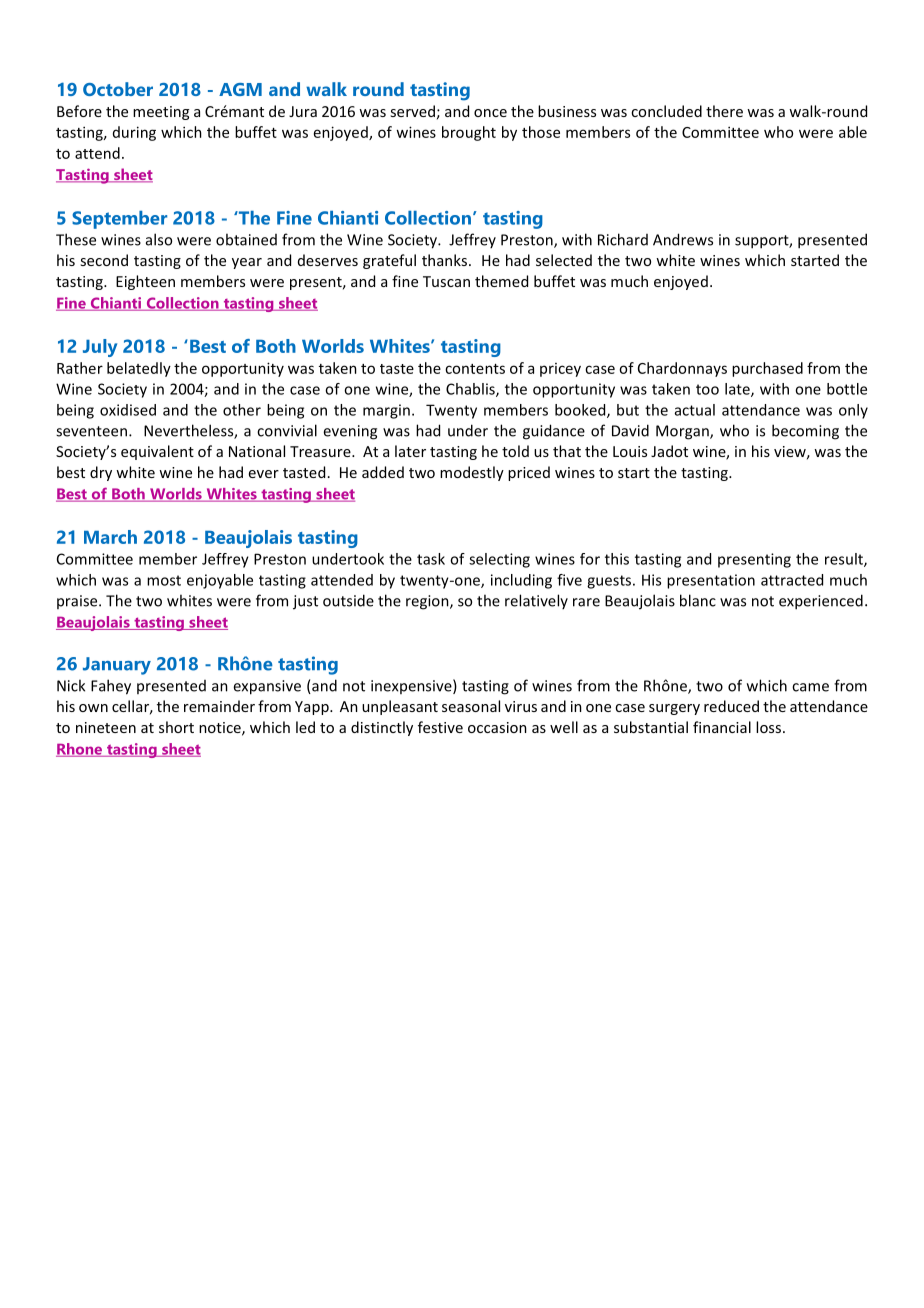 Image resolution: width=924 pixels, height=1308 pixels. Describe the element at coordinates (490, 113) in the screenshot. I see `once` at that location.
